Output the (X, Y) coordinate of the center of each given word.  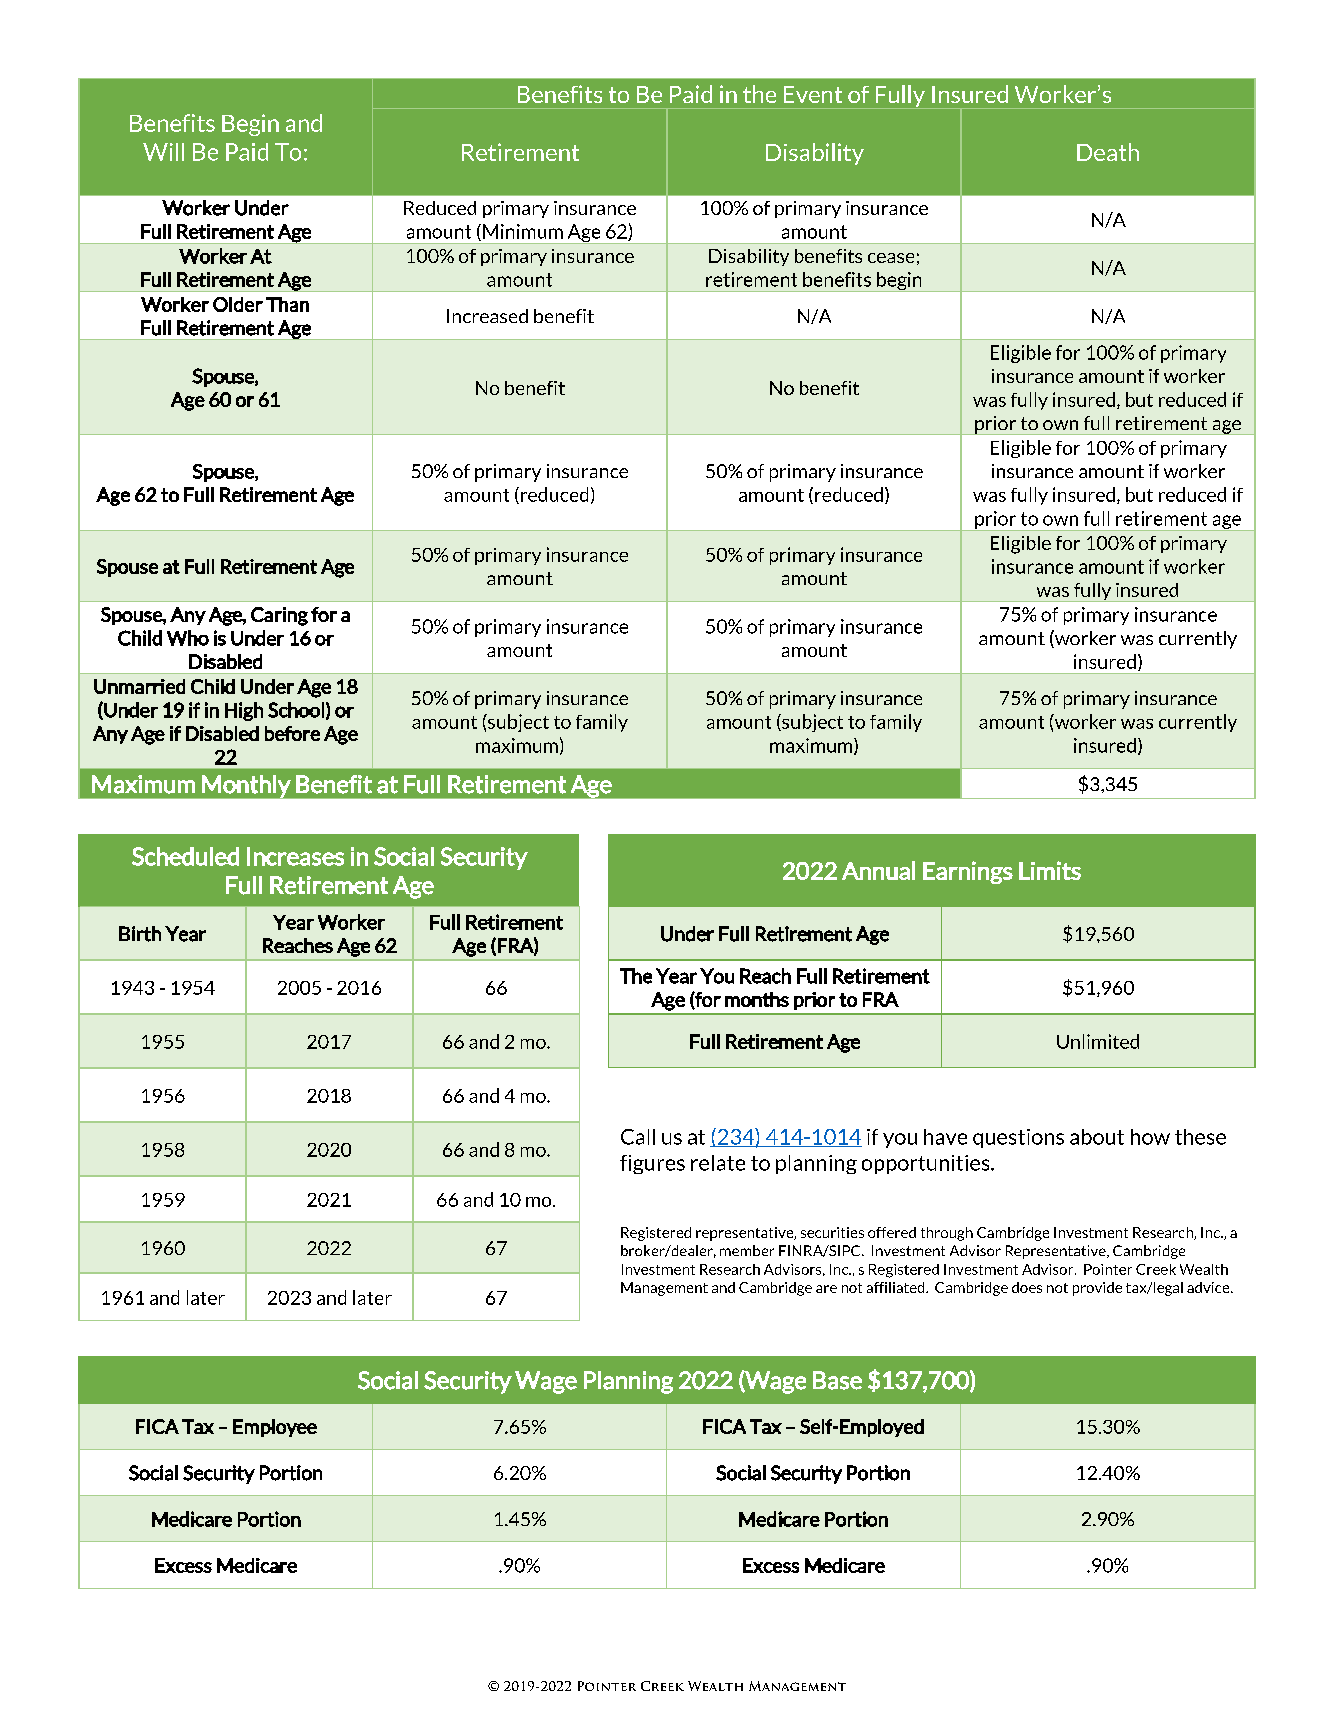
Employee (275, 1428)
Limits (1050, 870)
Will (163, 152)
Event (813, 94)
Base (837, 1380)
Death (1108, 152)
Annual (878, 870)
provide (1097, 1289)
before (292, 733)
